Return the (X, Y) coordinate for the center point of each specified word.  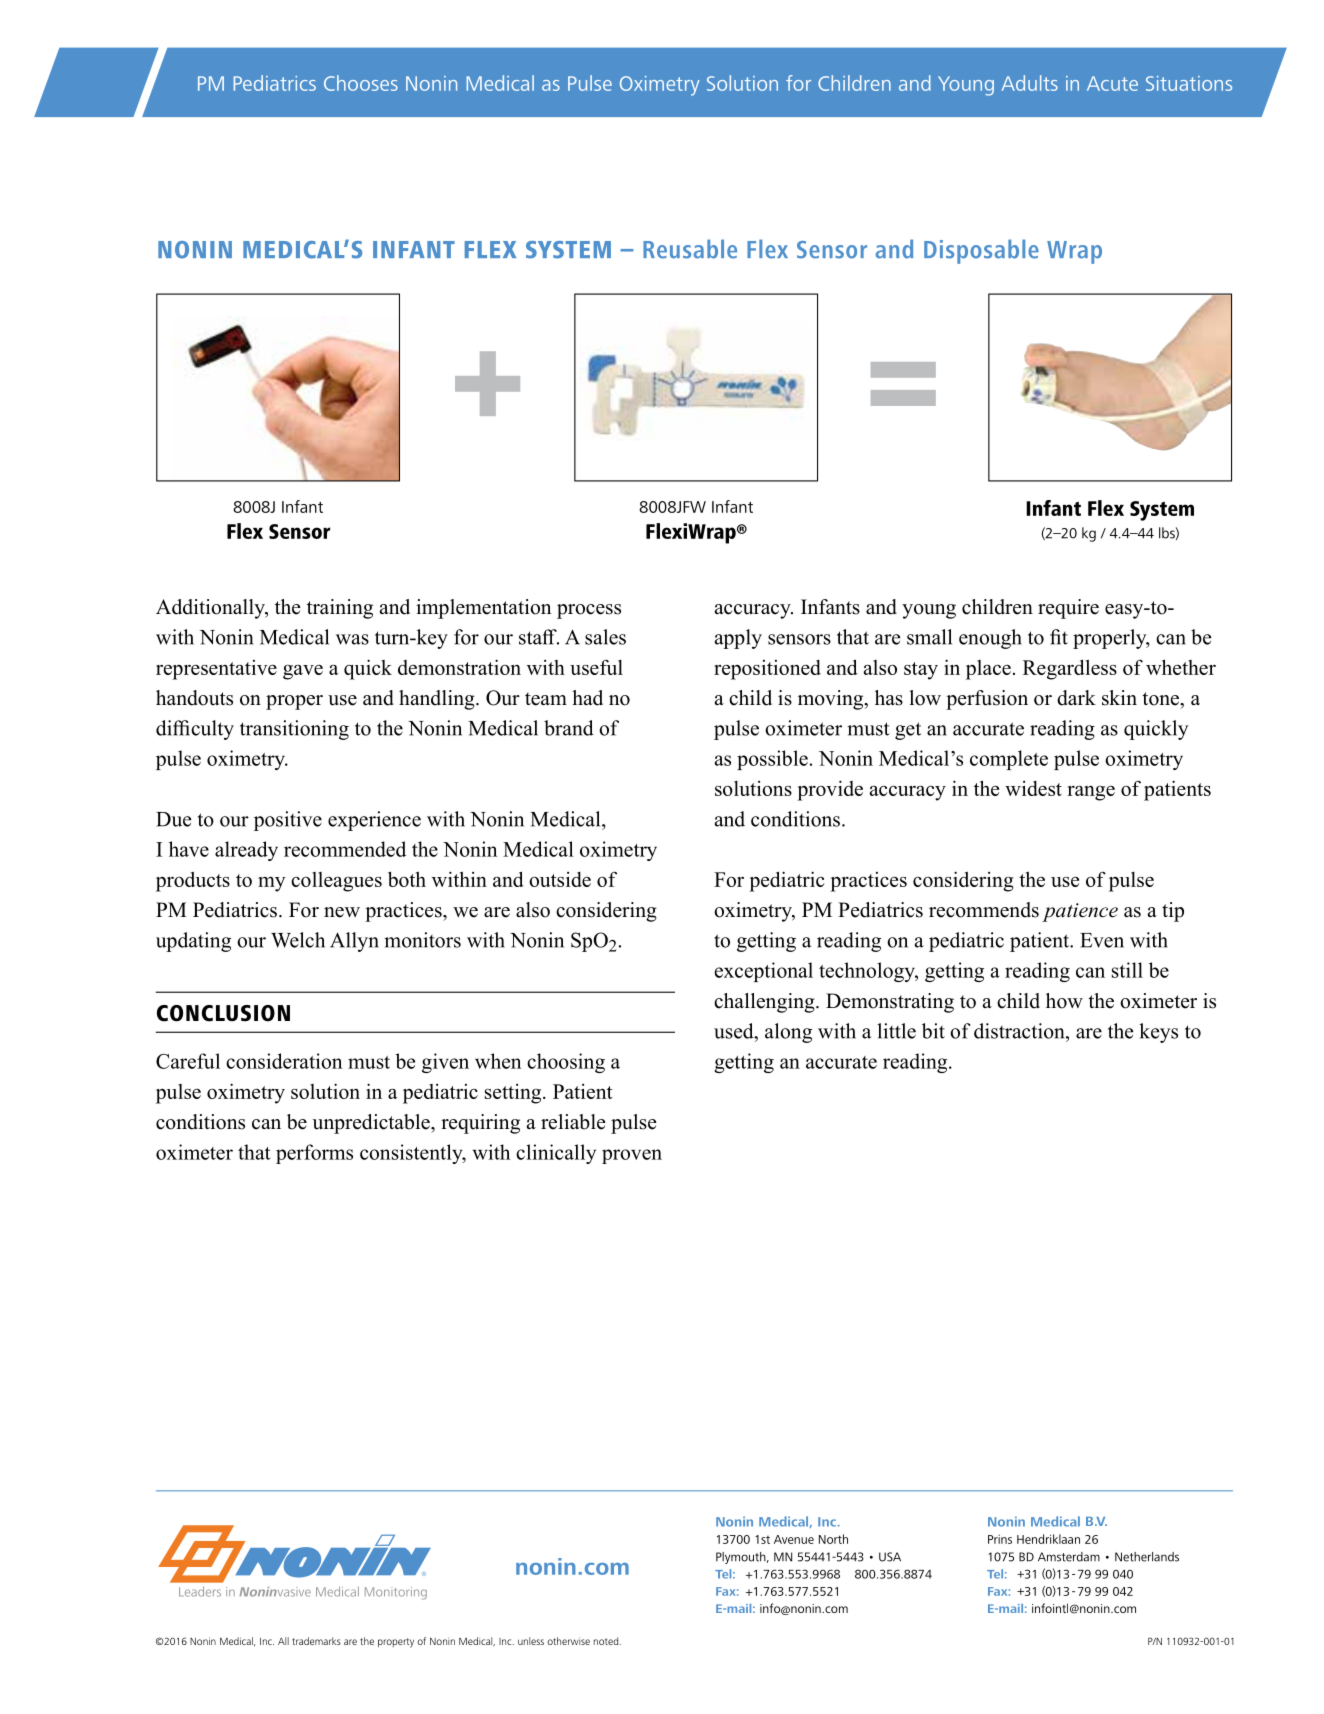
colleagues (336, 882)
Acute (1112, 83)
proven (632, 1156)
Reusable (690, 249)
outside (560, 879)
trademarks (316, 1641)
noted (607, 1641)
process (589, 611)
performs (314, 1154)
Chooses (361, 83)
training (340, 609)
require (1068, 609)
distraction (1020, 1031)
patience (1080, 912)
